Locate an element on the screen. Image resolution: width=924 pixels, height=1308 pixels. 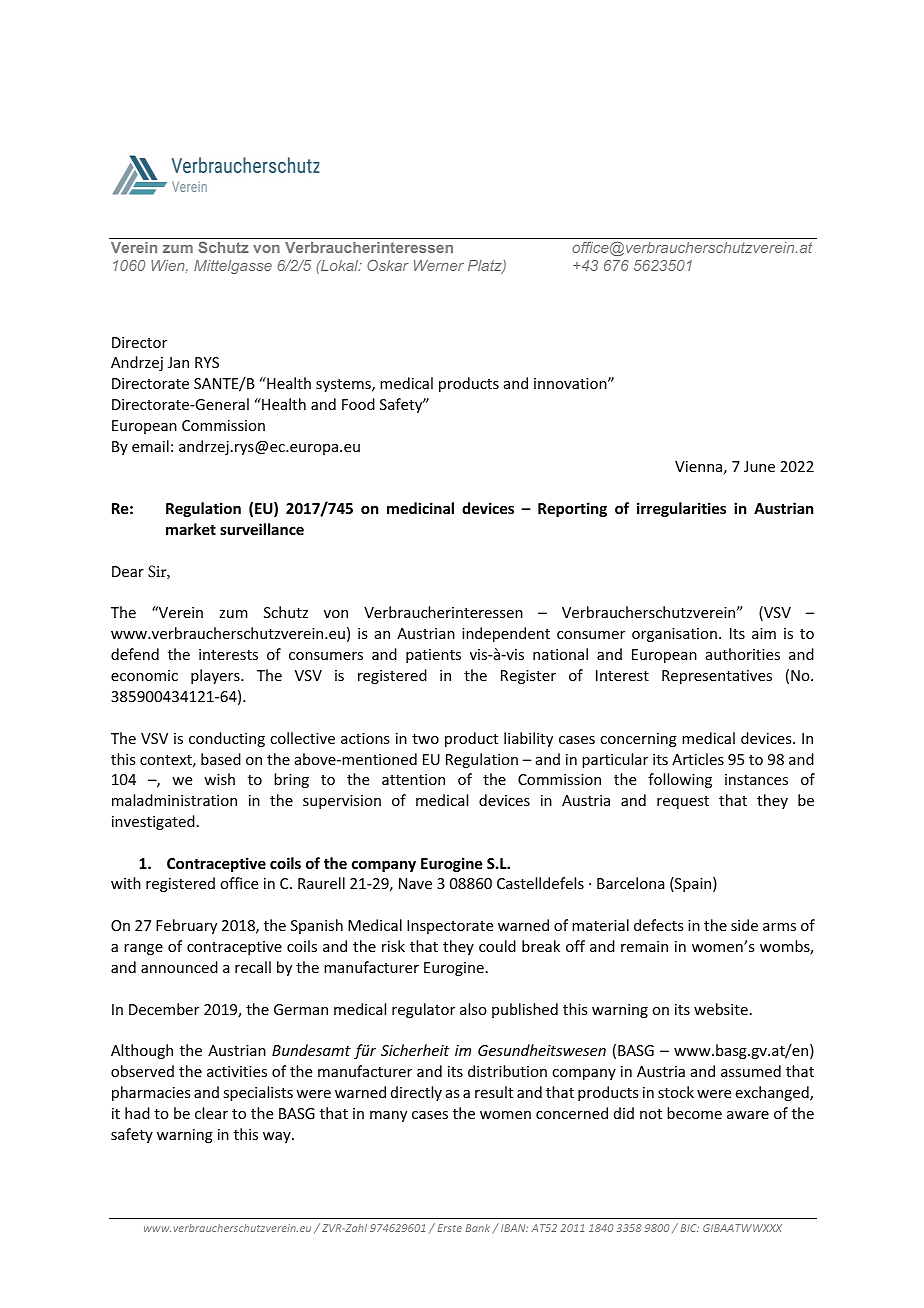
independent is located at coordinates (506, 634).
